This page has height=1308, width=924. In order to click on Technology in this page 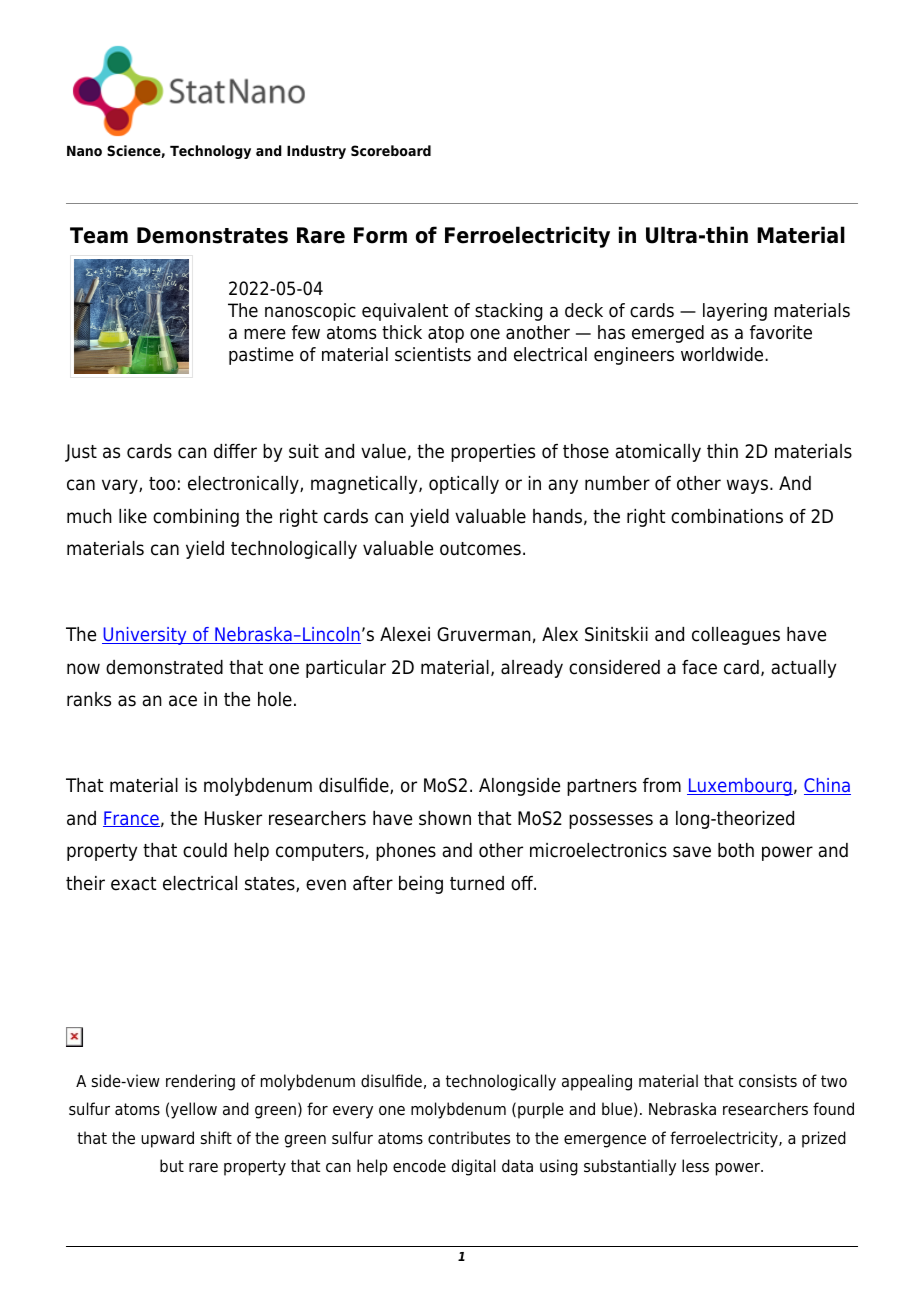, I will do `click(210, 152)`.
